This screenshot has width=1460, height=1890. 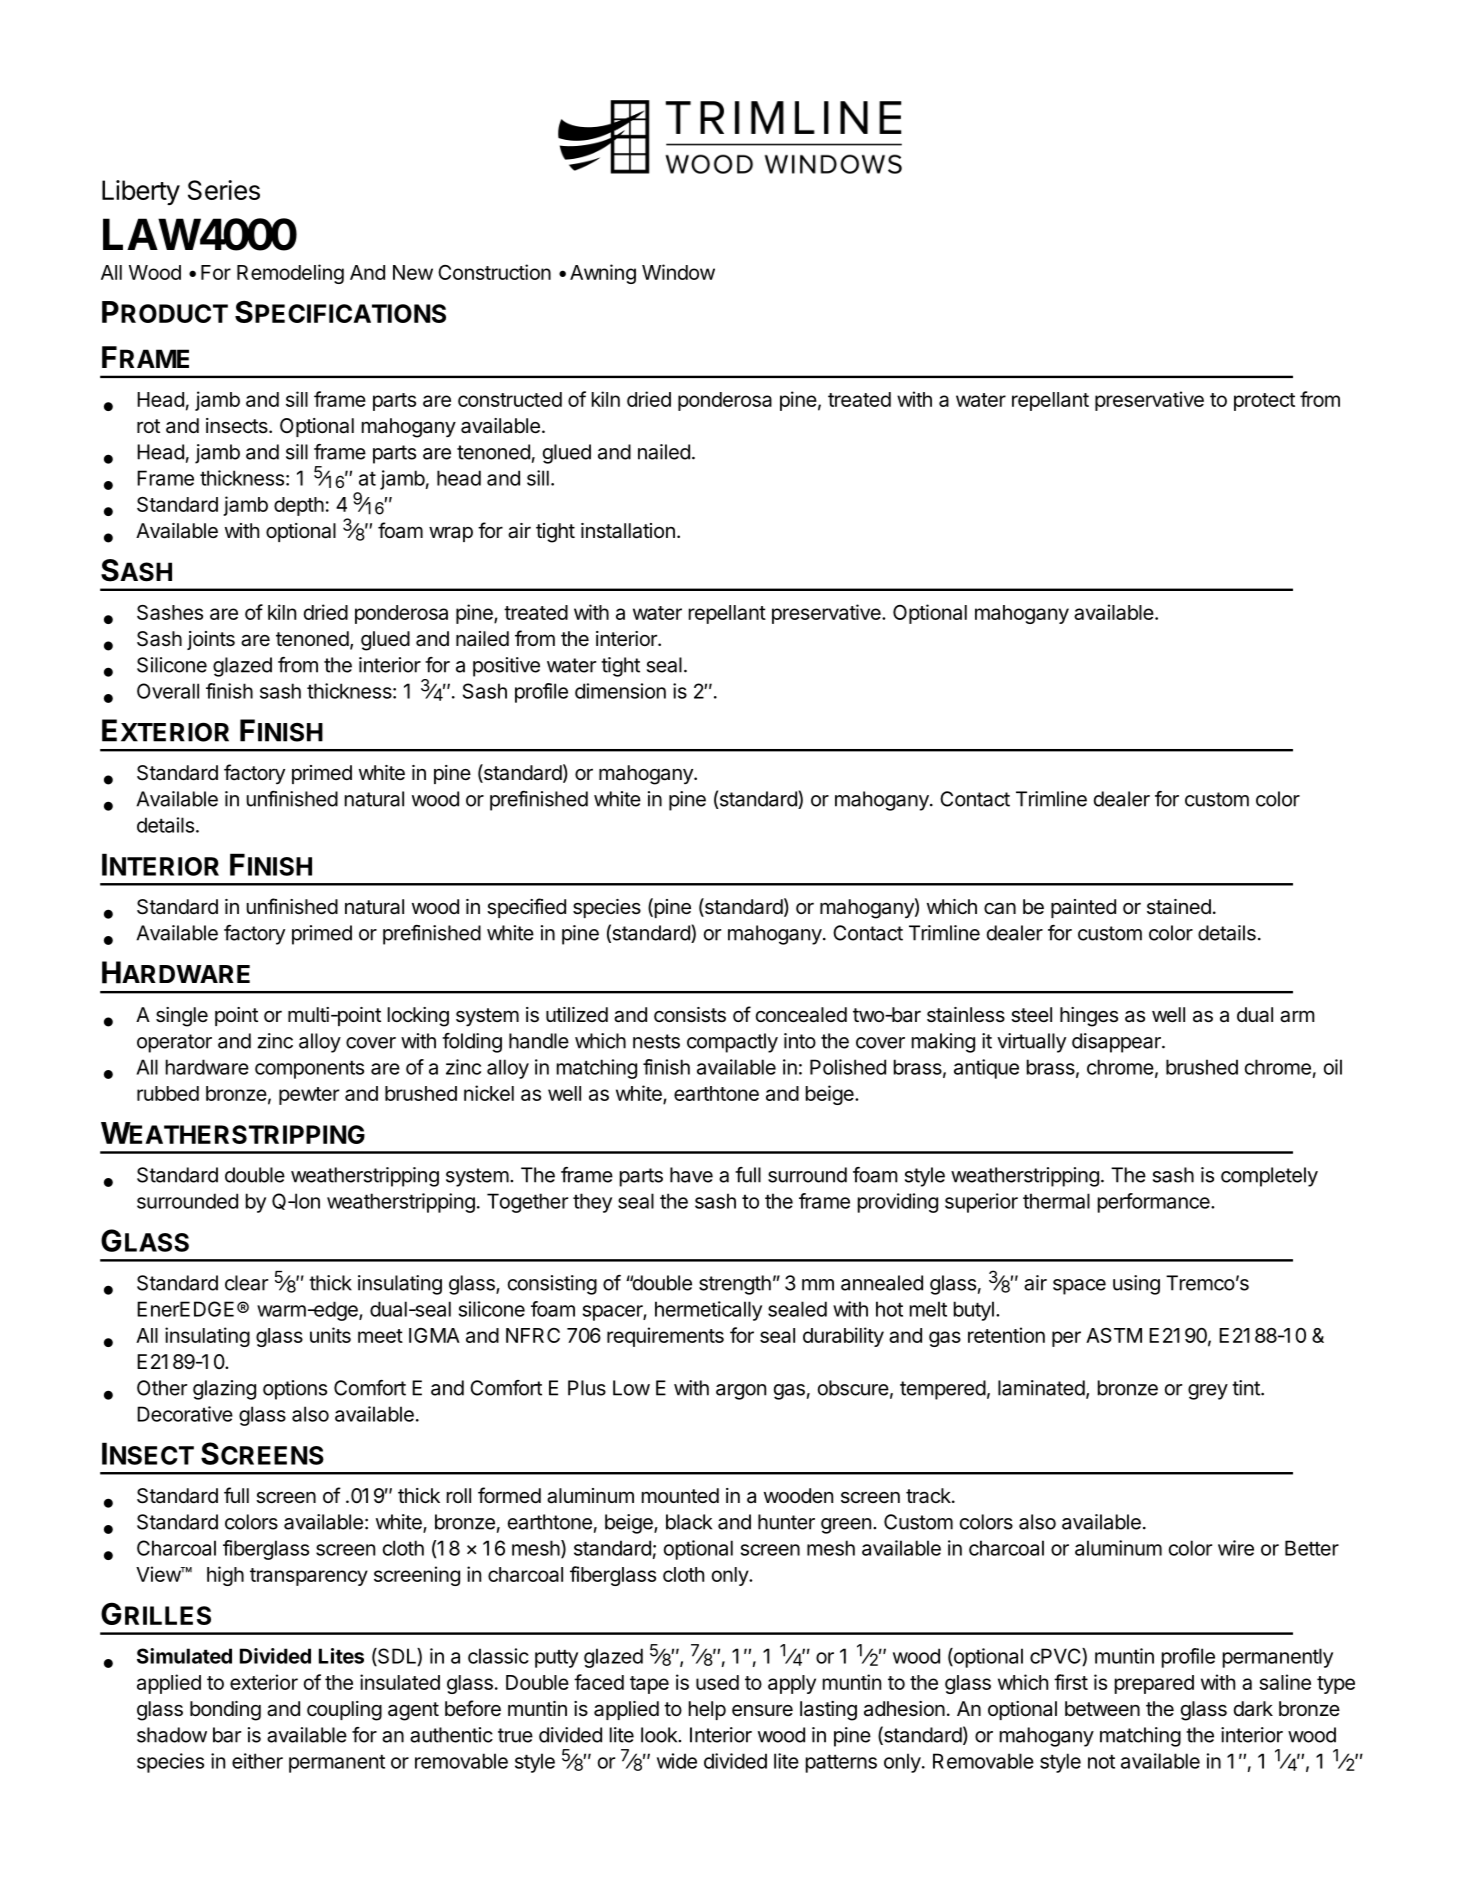 I want to click on bonding, so click(x=225, y=1711).
